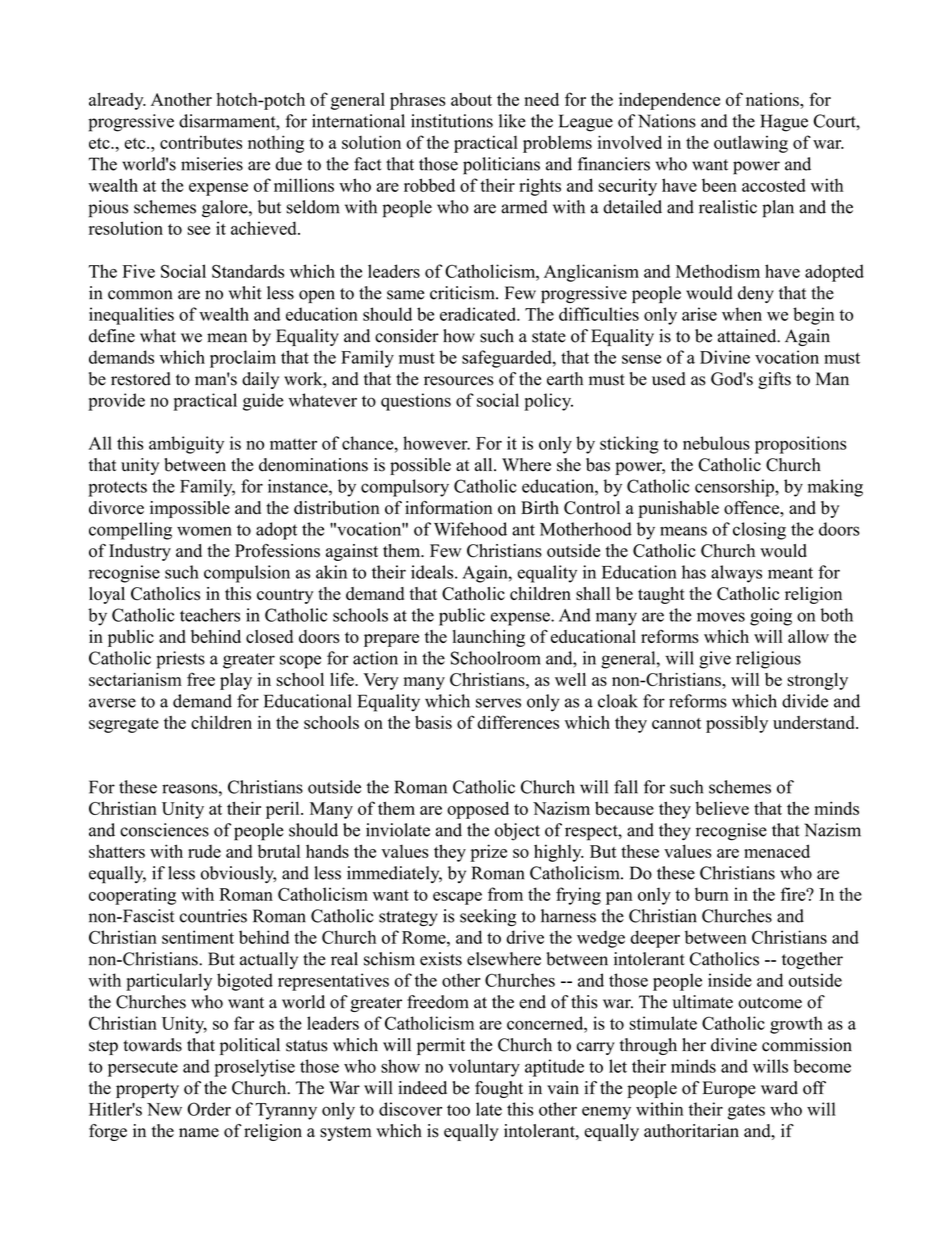 Image resolution: width=952 pixels, height=1233 pixels. I want to click on outlawing, so click(751, 144).
